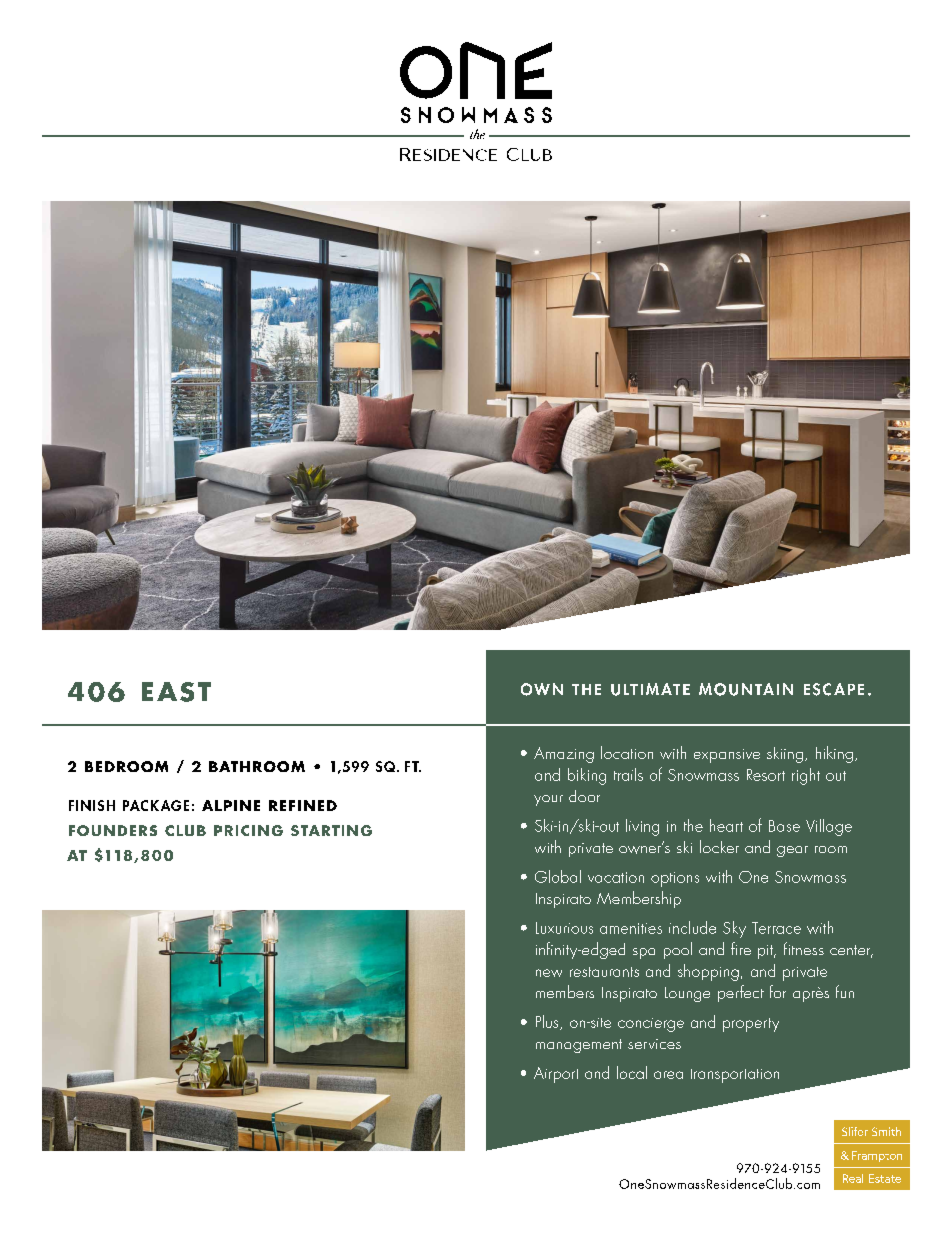  What do you see at coordinates (719, 846) in the document?
I see `locker` at bounding box center [719, 846].
